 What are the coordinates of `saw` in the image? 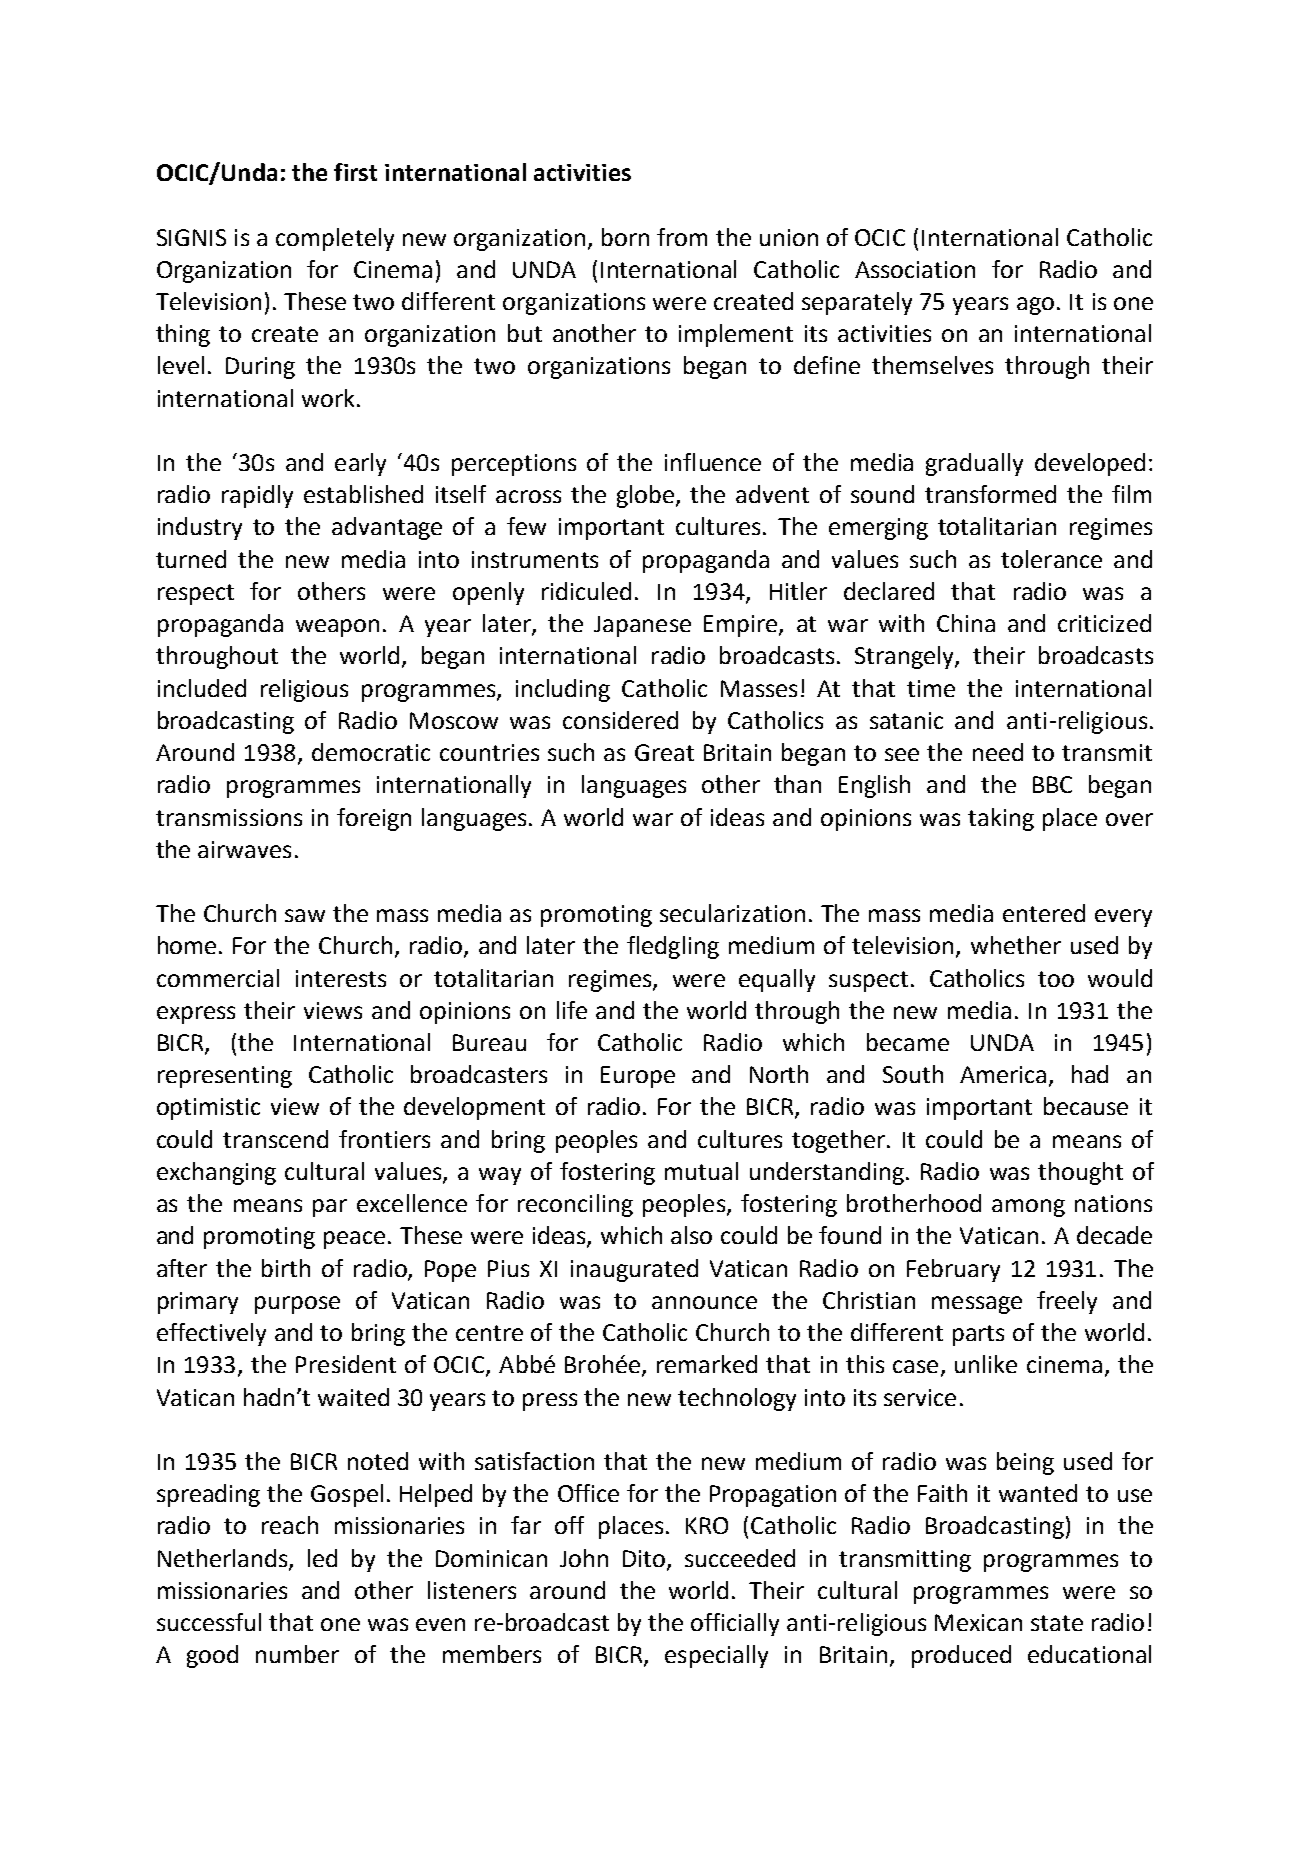 It's located at (305, 915).
